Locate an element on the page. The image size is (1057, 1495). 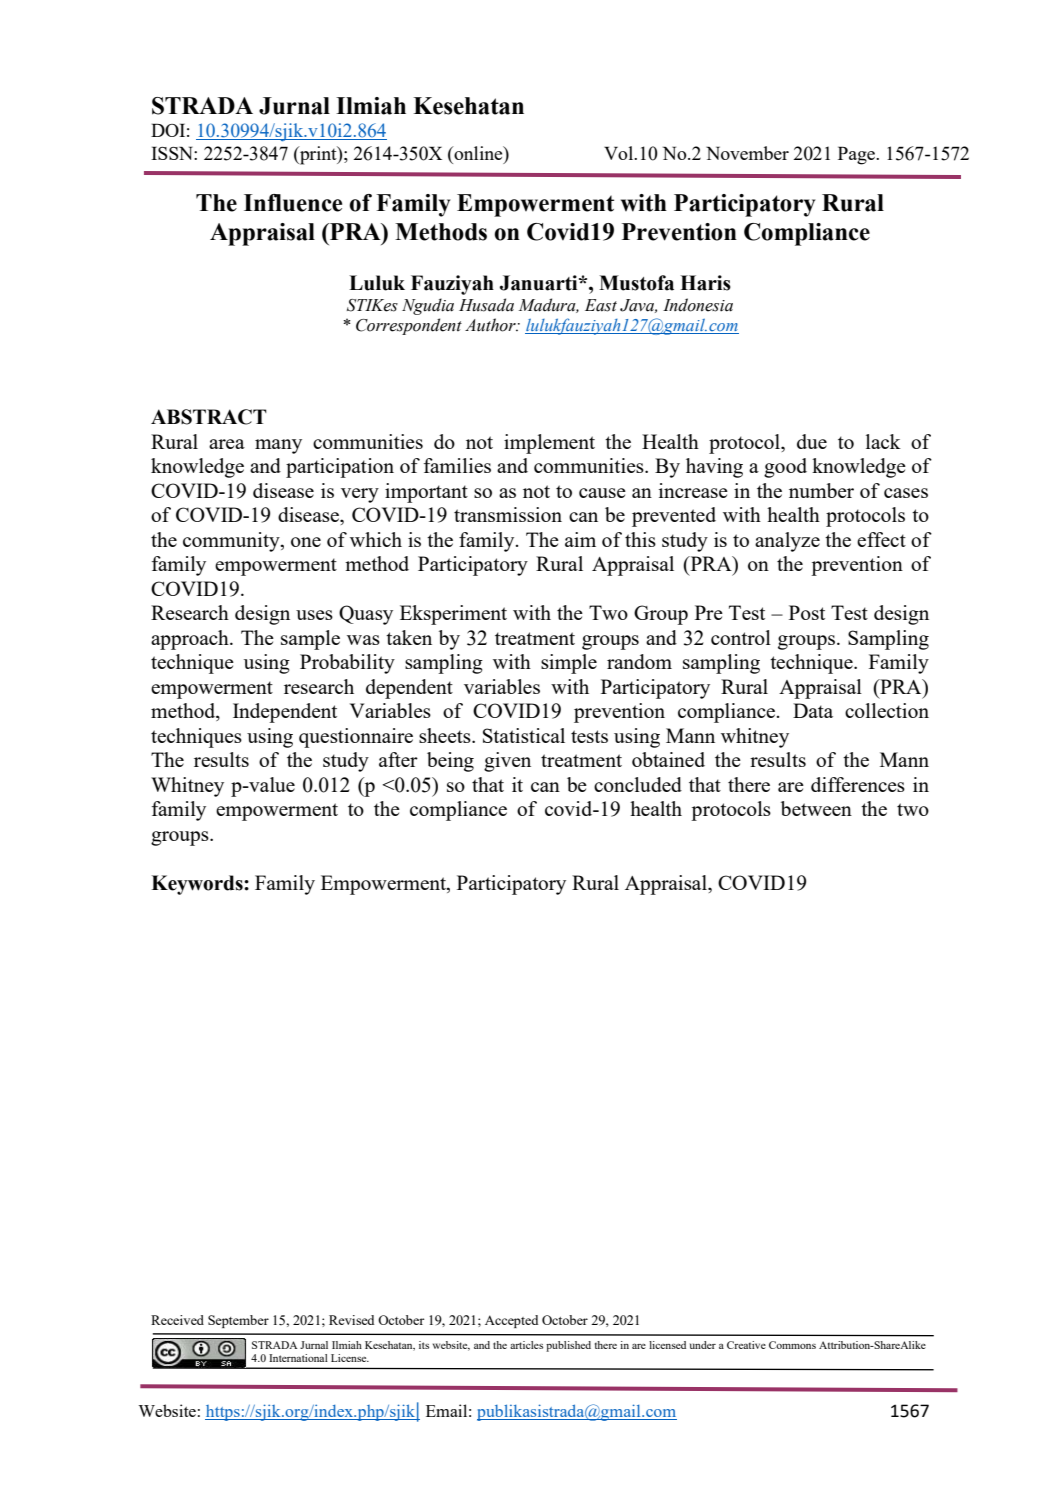
many is located at coordinates (278, 446).
